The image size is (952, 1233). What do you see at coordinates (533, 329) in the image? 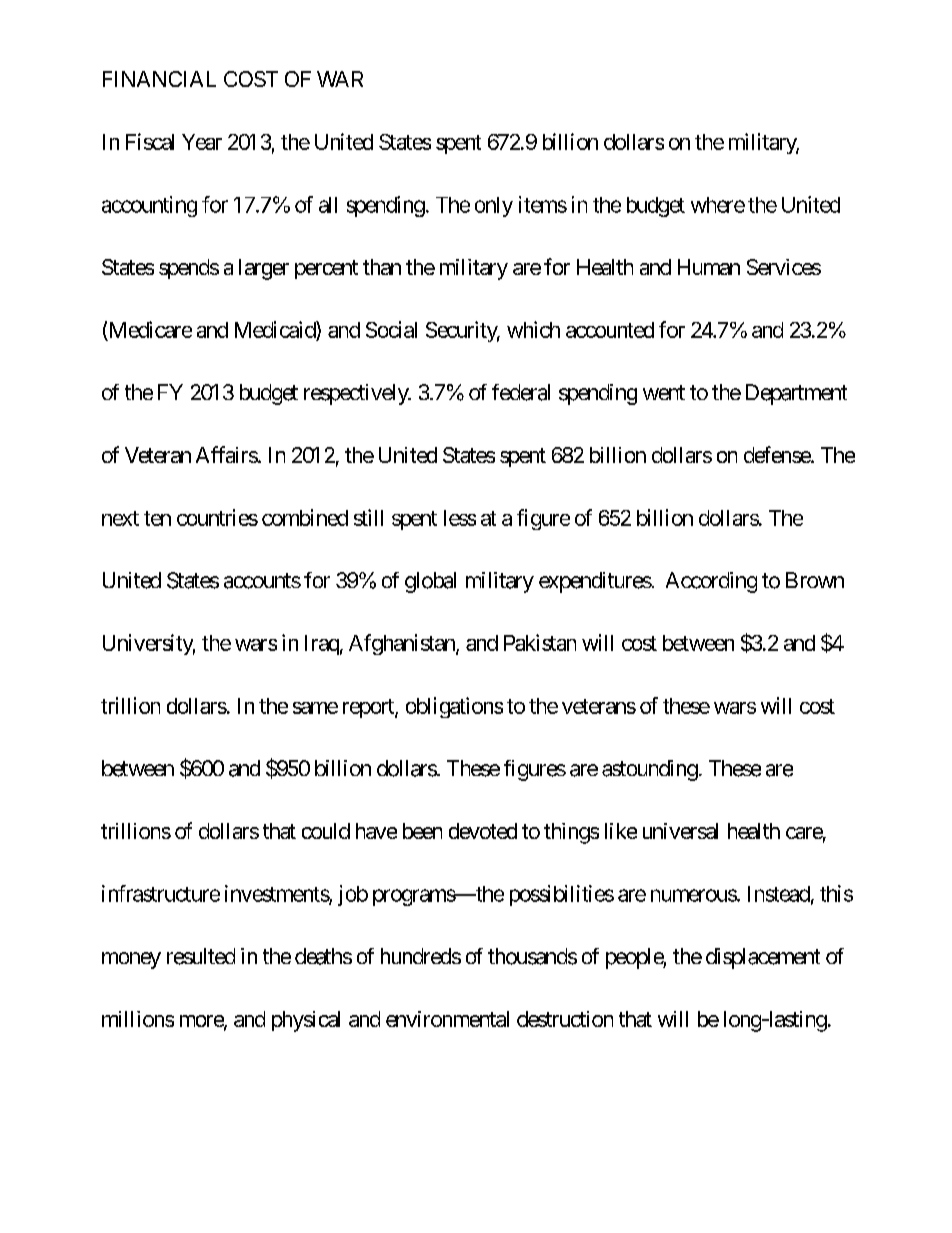
I see `which` at bounding box center [533, 329].
